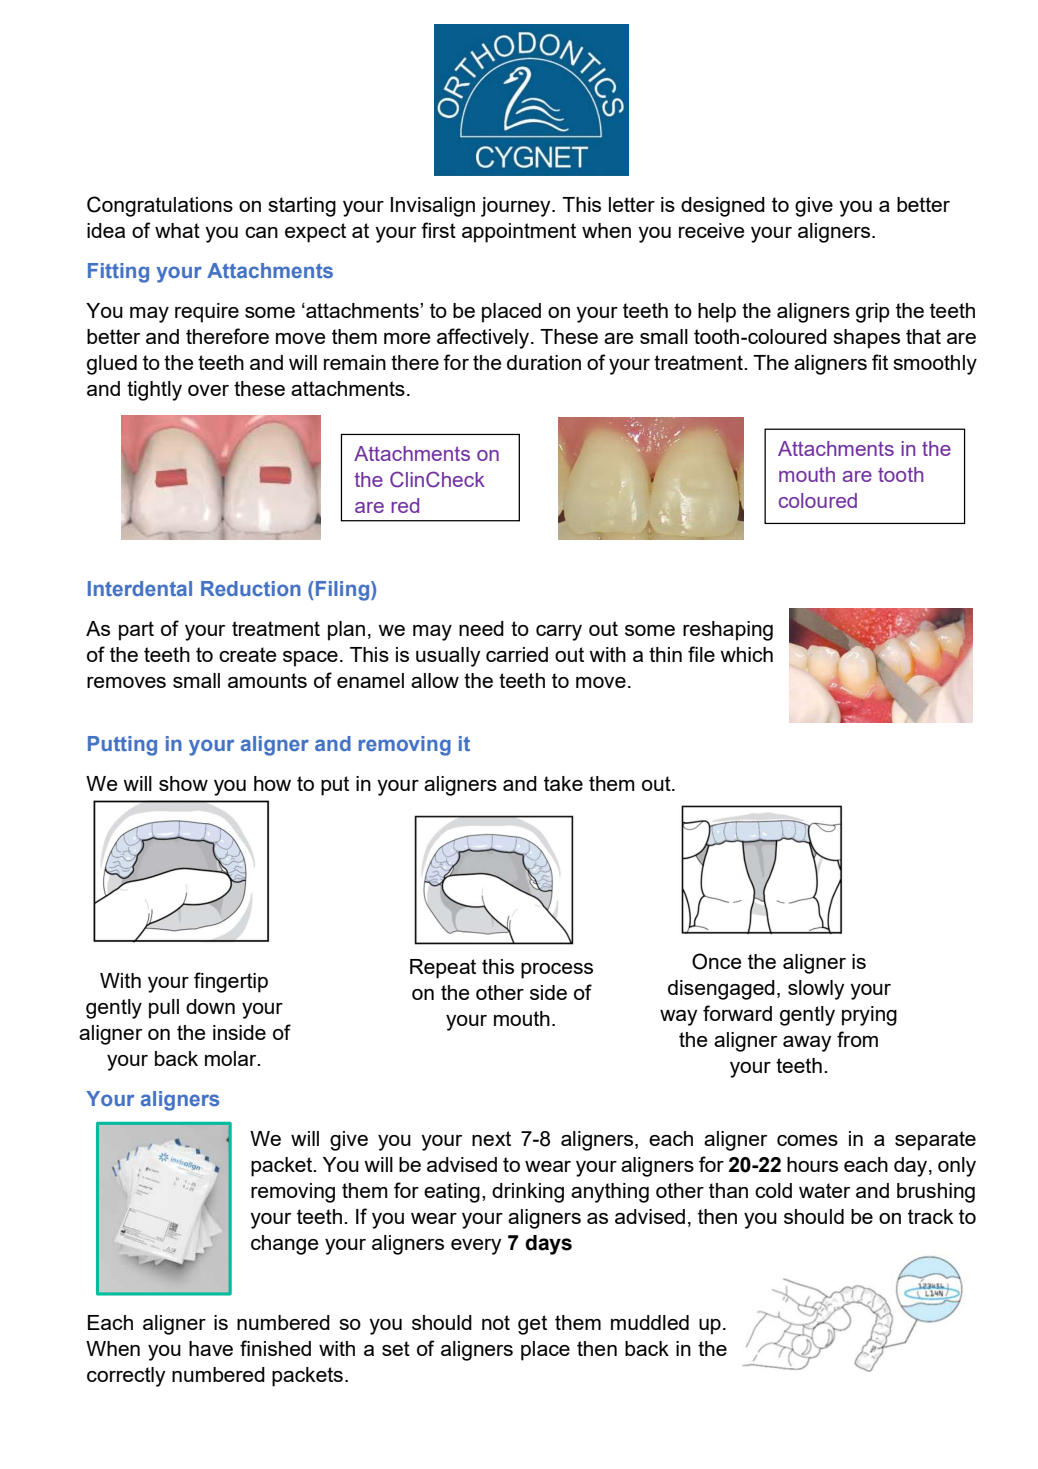 The height and width of the screenshot is (1469, 1038). What do you see at coordinates (519, 233) in the screenshot?
I see `appointment` at bounding box center [519, 233].
